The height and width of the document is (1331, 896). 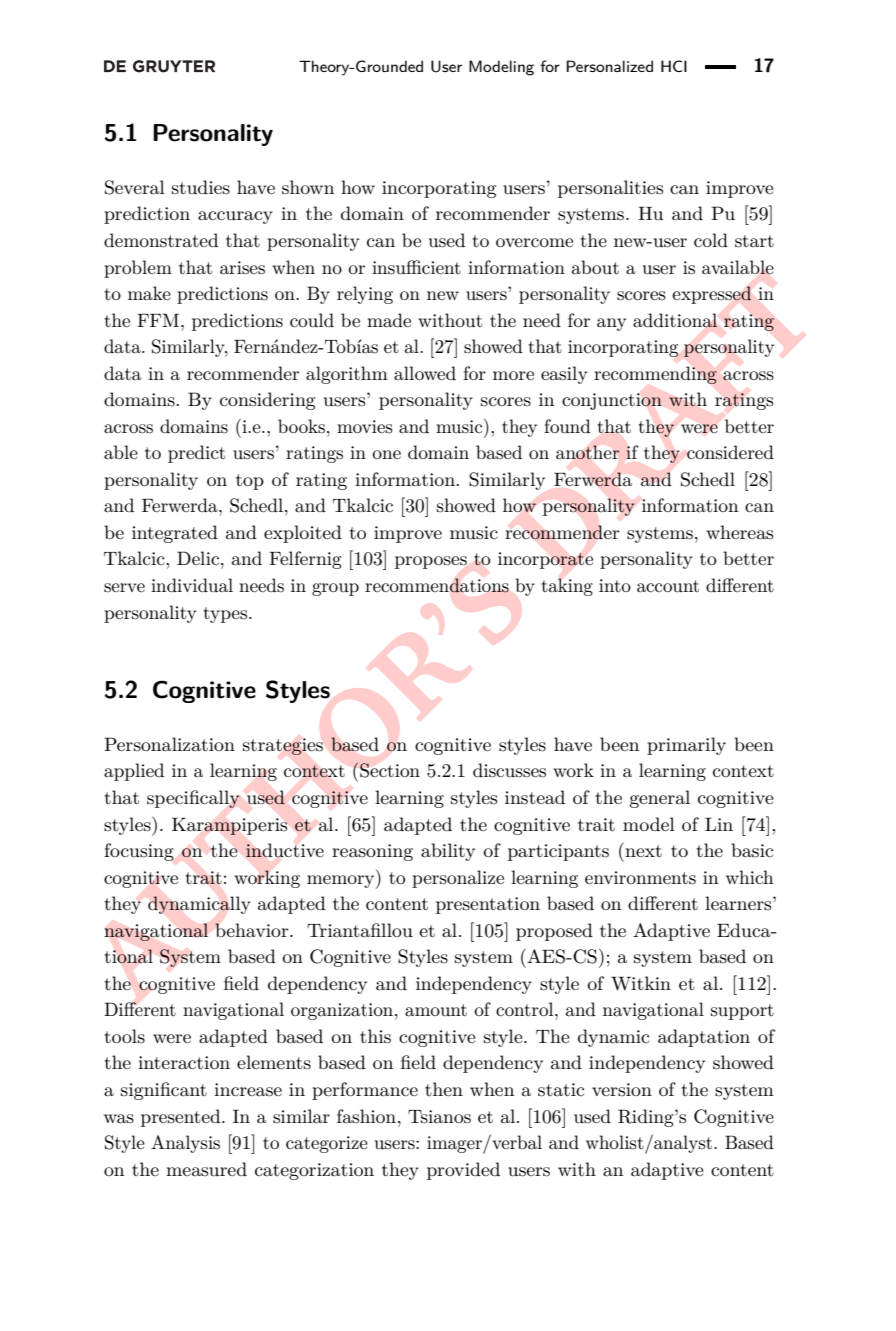 I want to click on studies, so click(x=201, y=187).
